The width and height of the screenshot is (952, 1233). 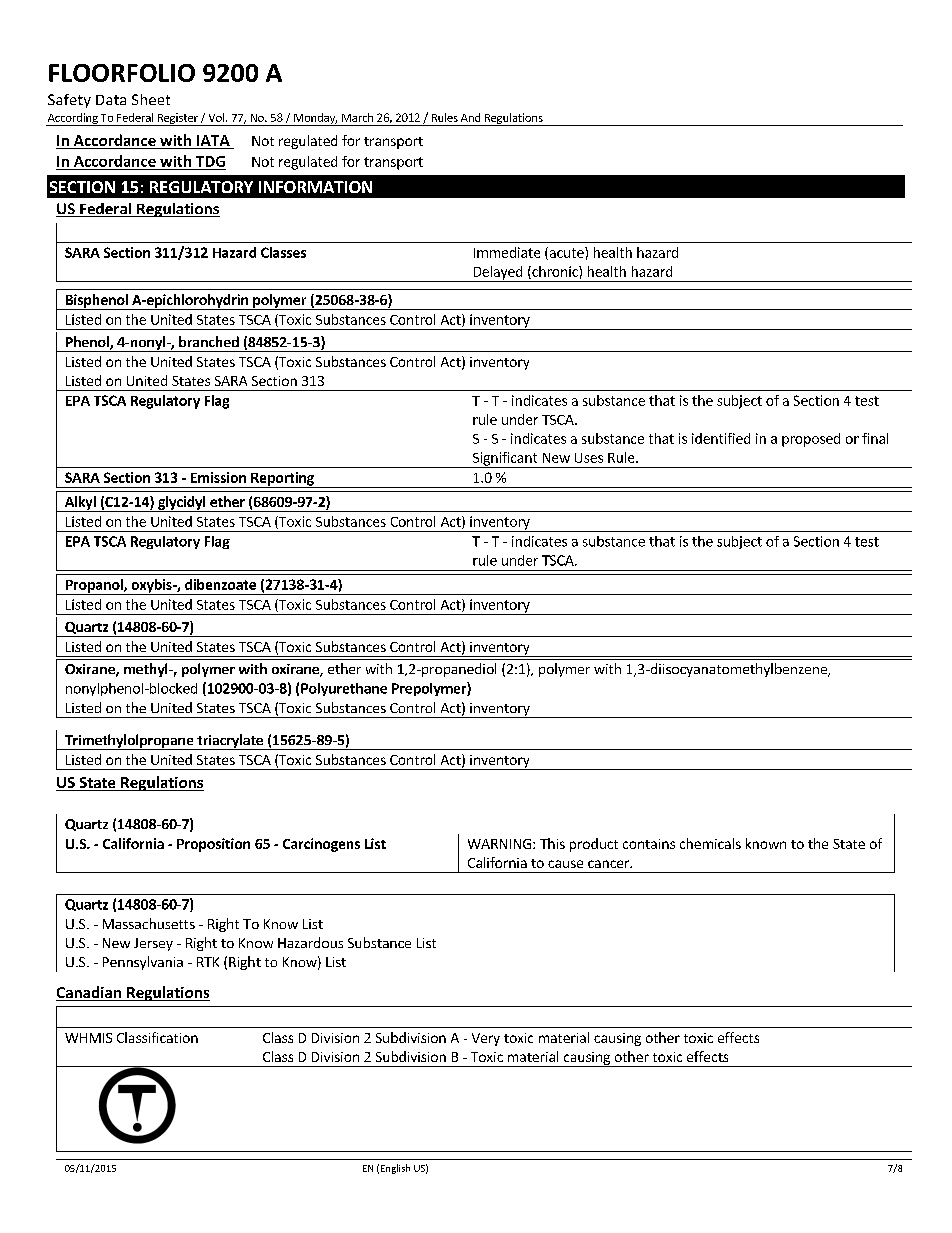 I want to click on proposed, so click(x=811, y=440).
